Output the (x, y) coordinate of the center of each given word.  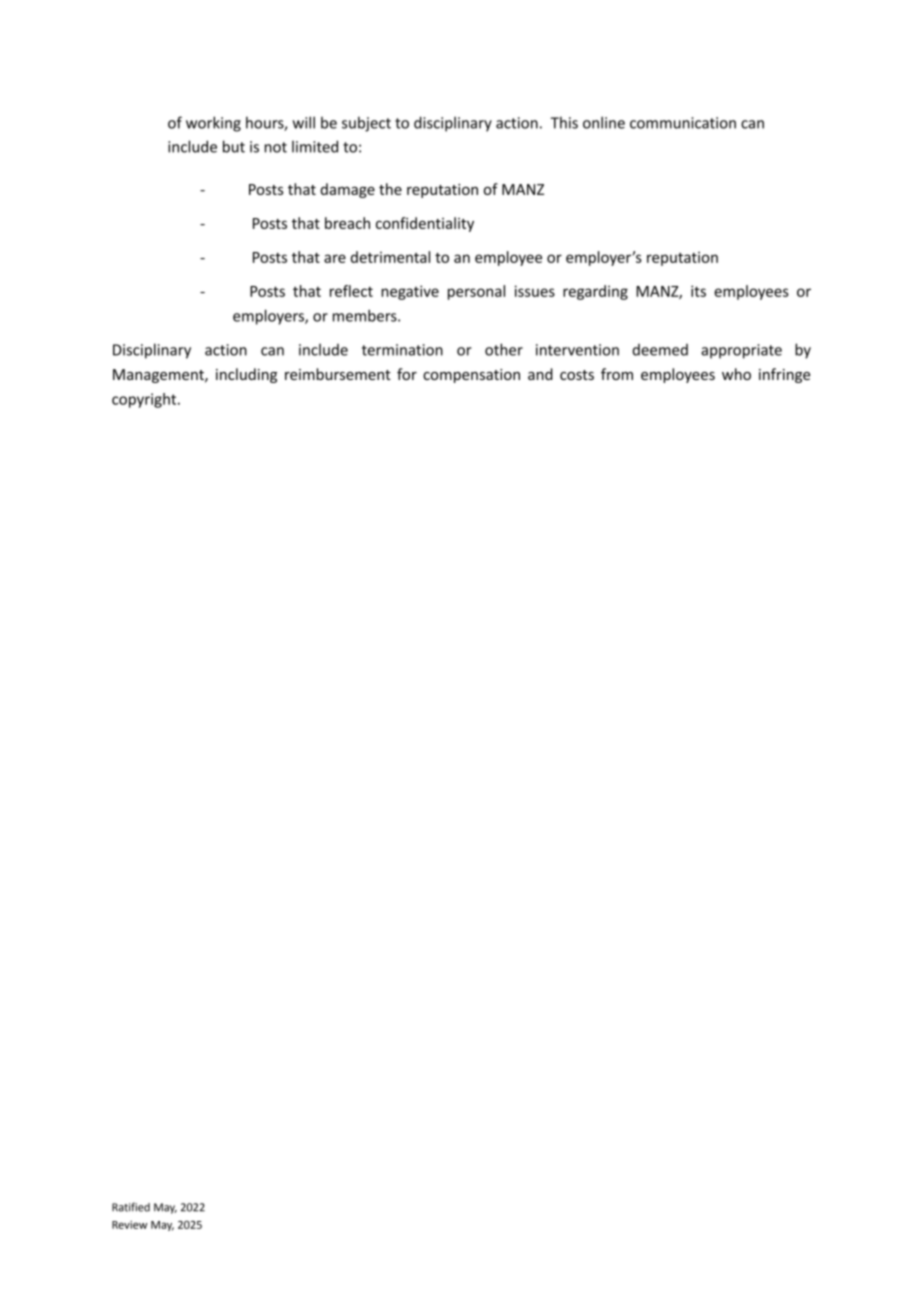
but (234, 146)
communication (683, 123)
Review (130, 1225)
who (736, 374)
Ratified (131, 1207)
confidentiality (425, 224)
